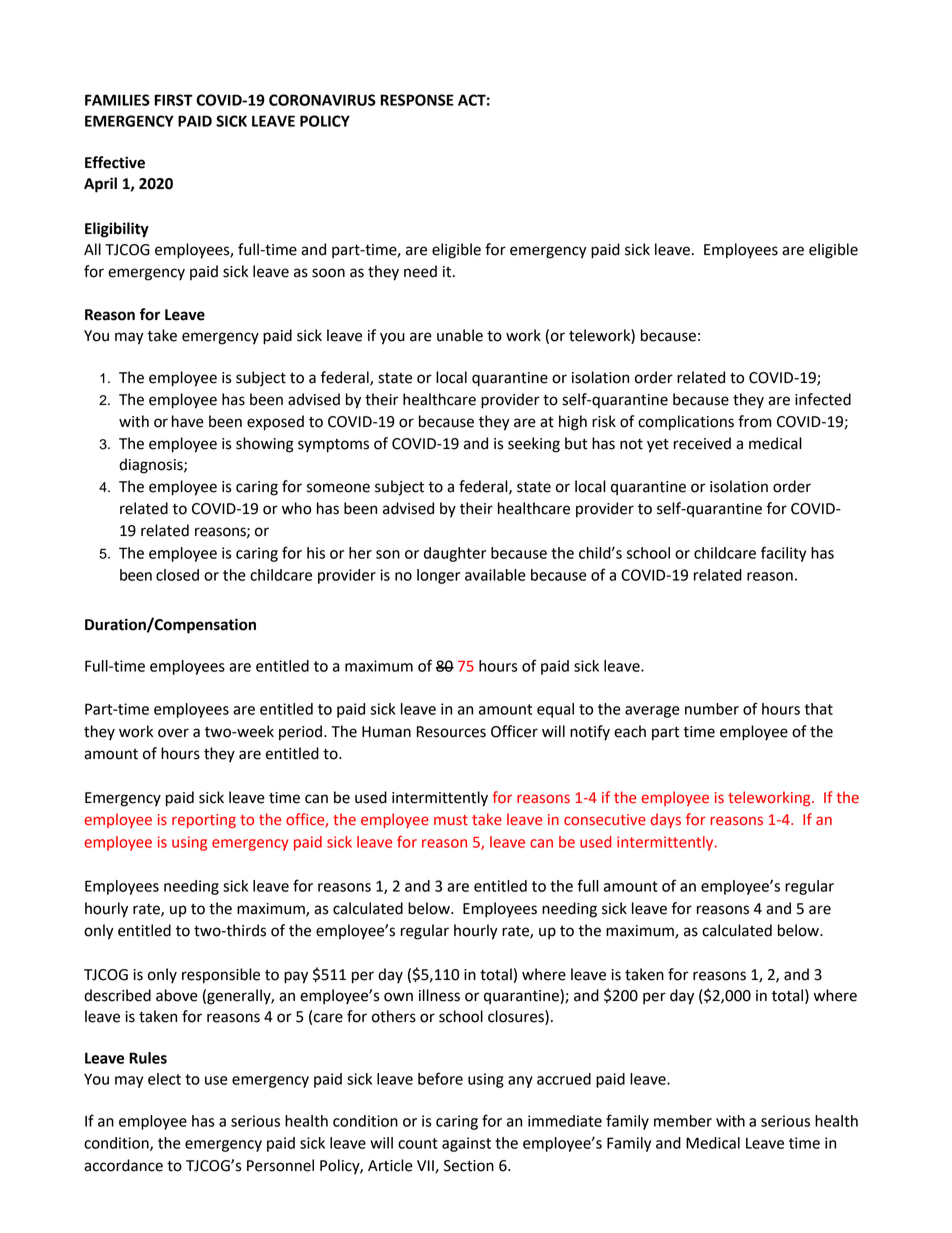 Image resolution: width=952 pixels, height=1233 pixels. Describe the element at coordinates (123, 1165) in the page. I see `accordance` at that location.
